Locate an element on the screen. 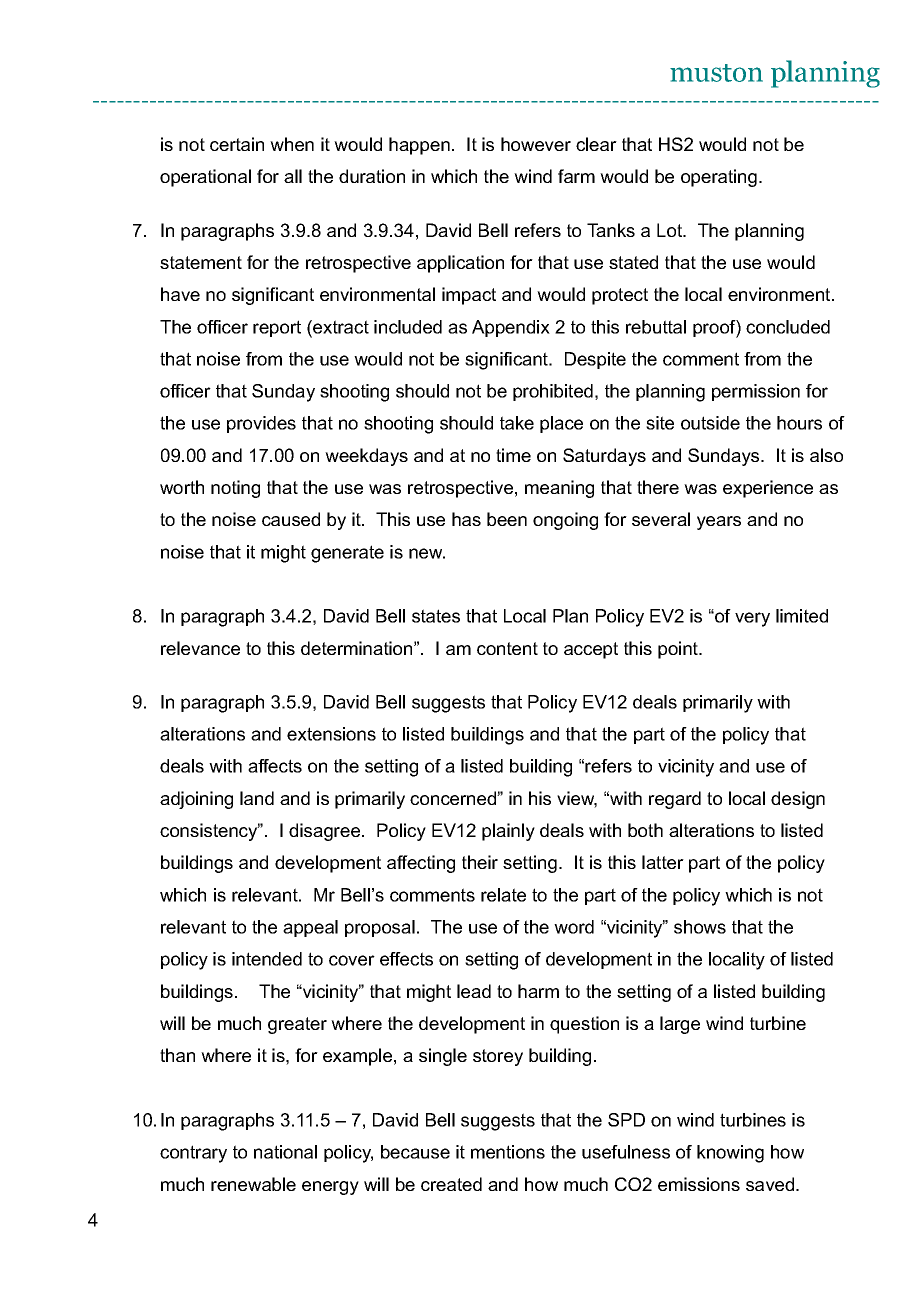 Image resolution: width=924 pixels, height=1308 pixels. mentions is located at coordinates (508, 1152).
